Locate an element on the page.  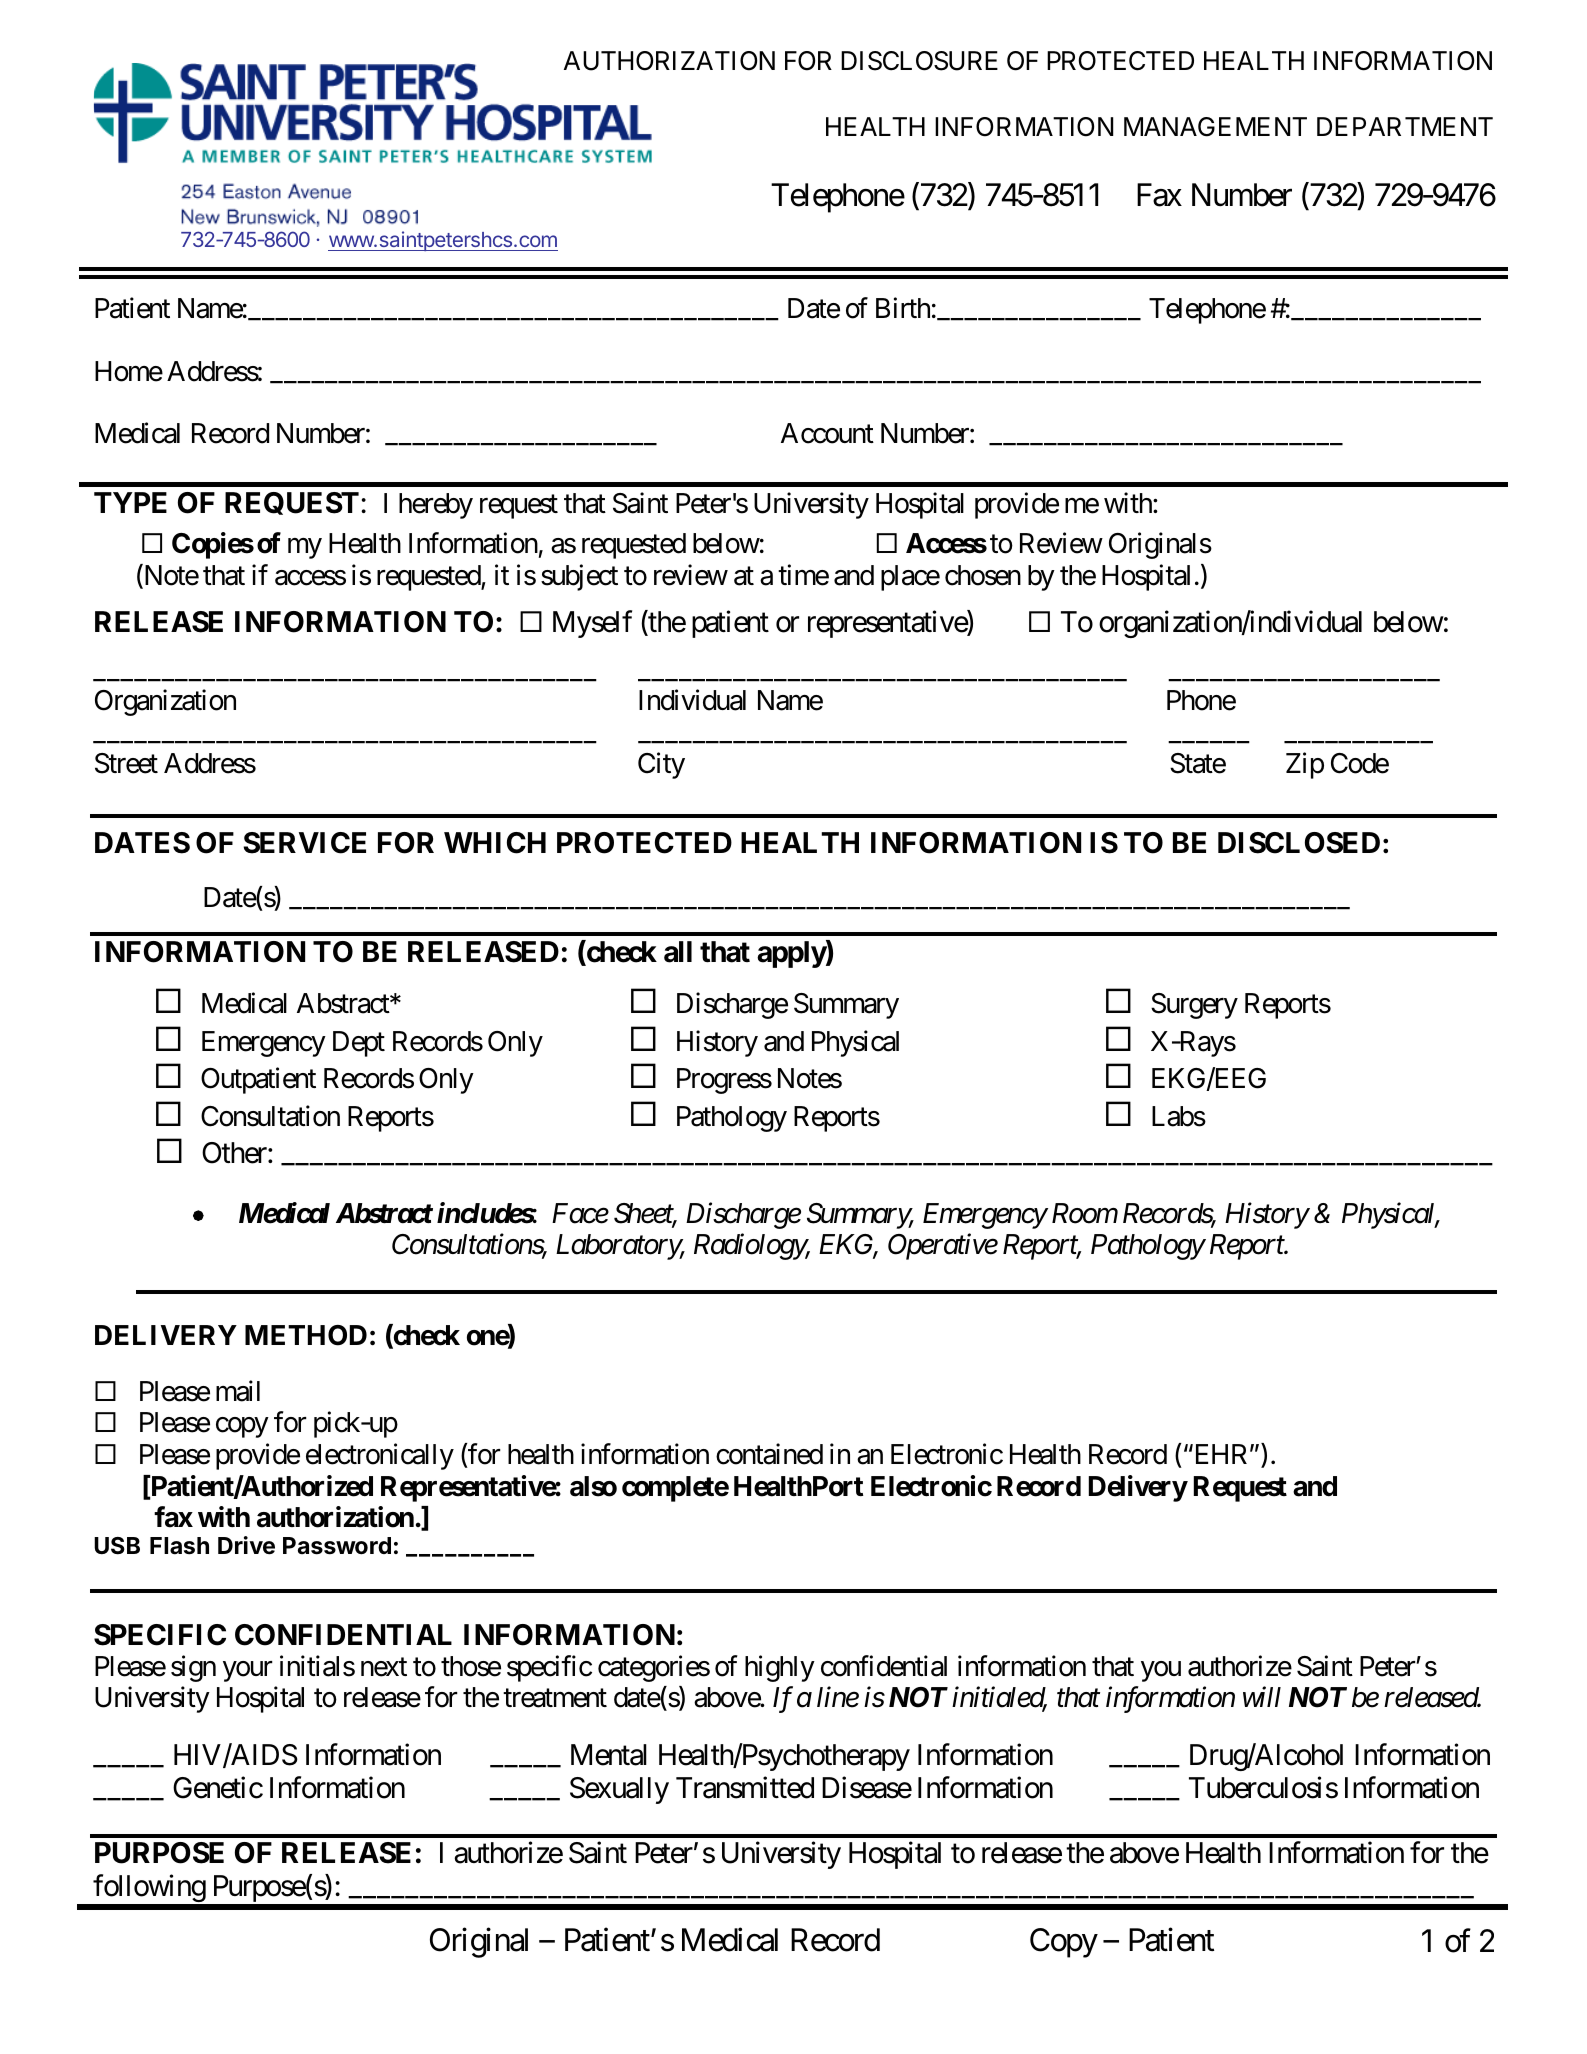
MANAGEMENT is located at coordinates (1215, 127).
